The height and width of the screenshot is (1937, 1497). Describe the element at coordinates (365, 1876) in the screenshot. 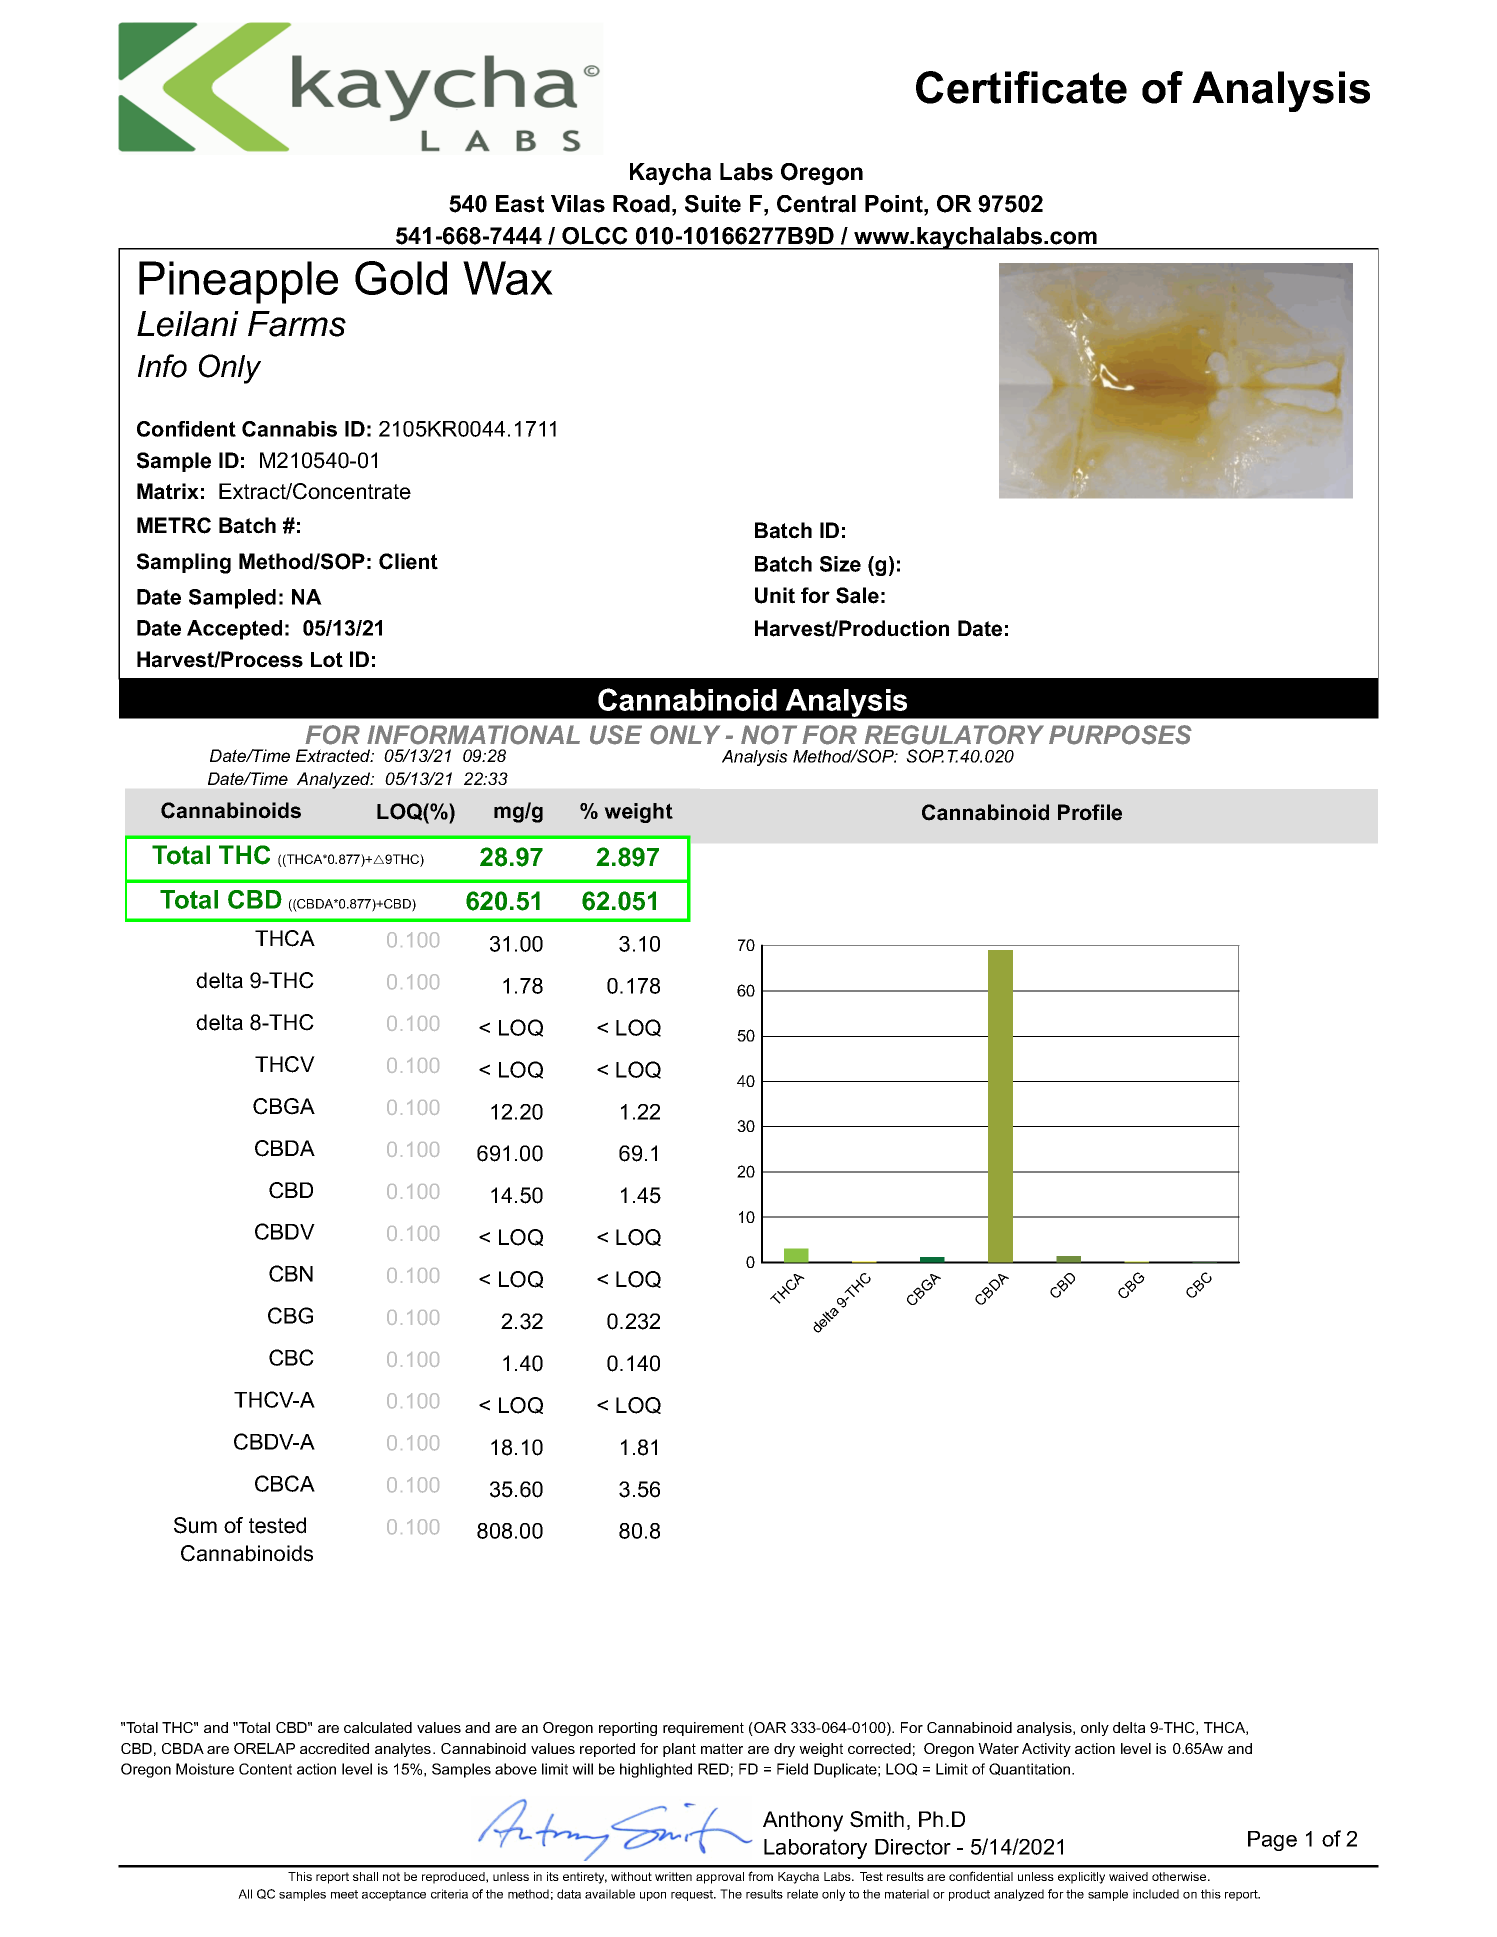

I see `shall` at that location.
